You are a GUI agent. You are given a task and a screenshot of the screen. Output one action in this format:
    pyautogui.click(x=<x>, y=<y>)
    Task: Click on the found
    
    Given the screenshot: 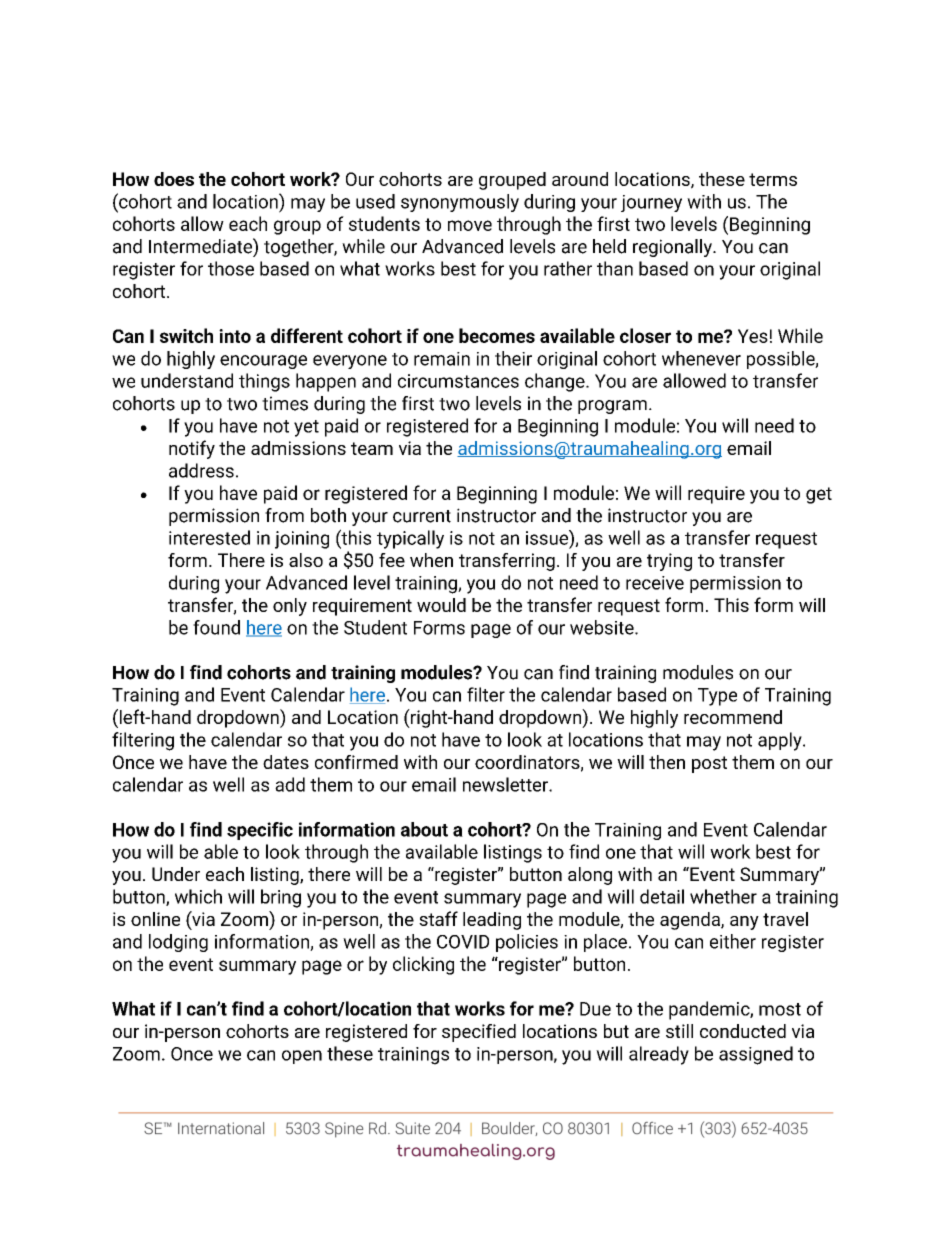 What is the action you would take?
    pyautogui.click(x=216, y=627)
